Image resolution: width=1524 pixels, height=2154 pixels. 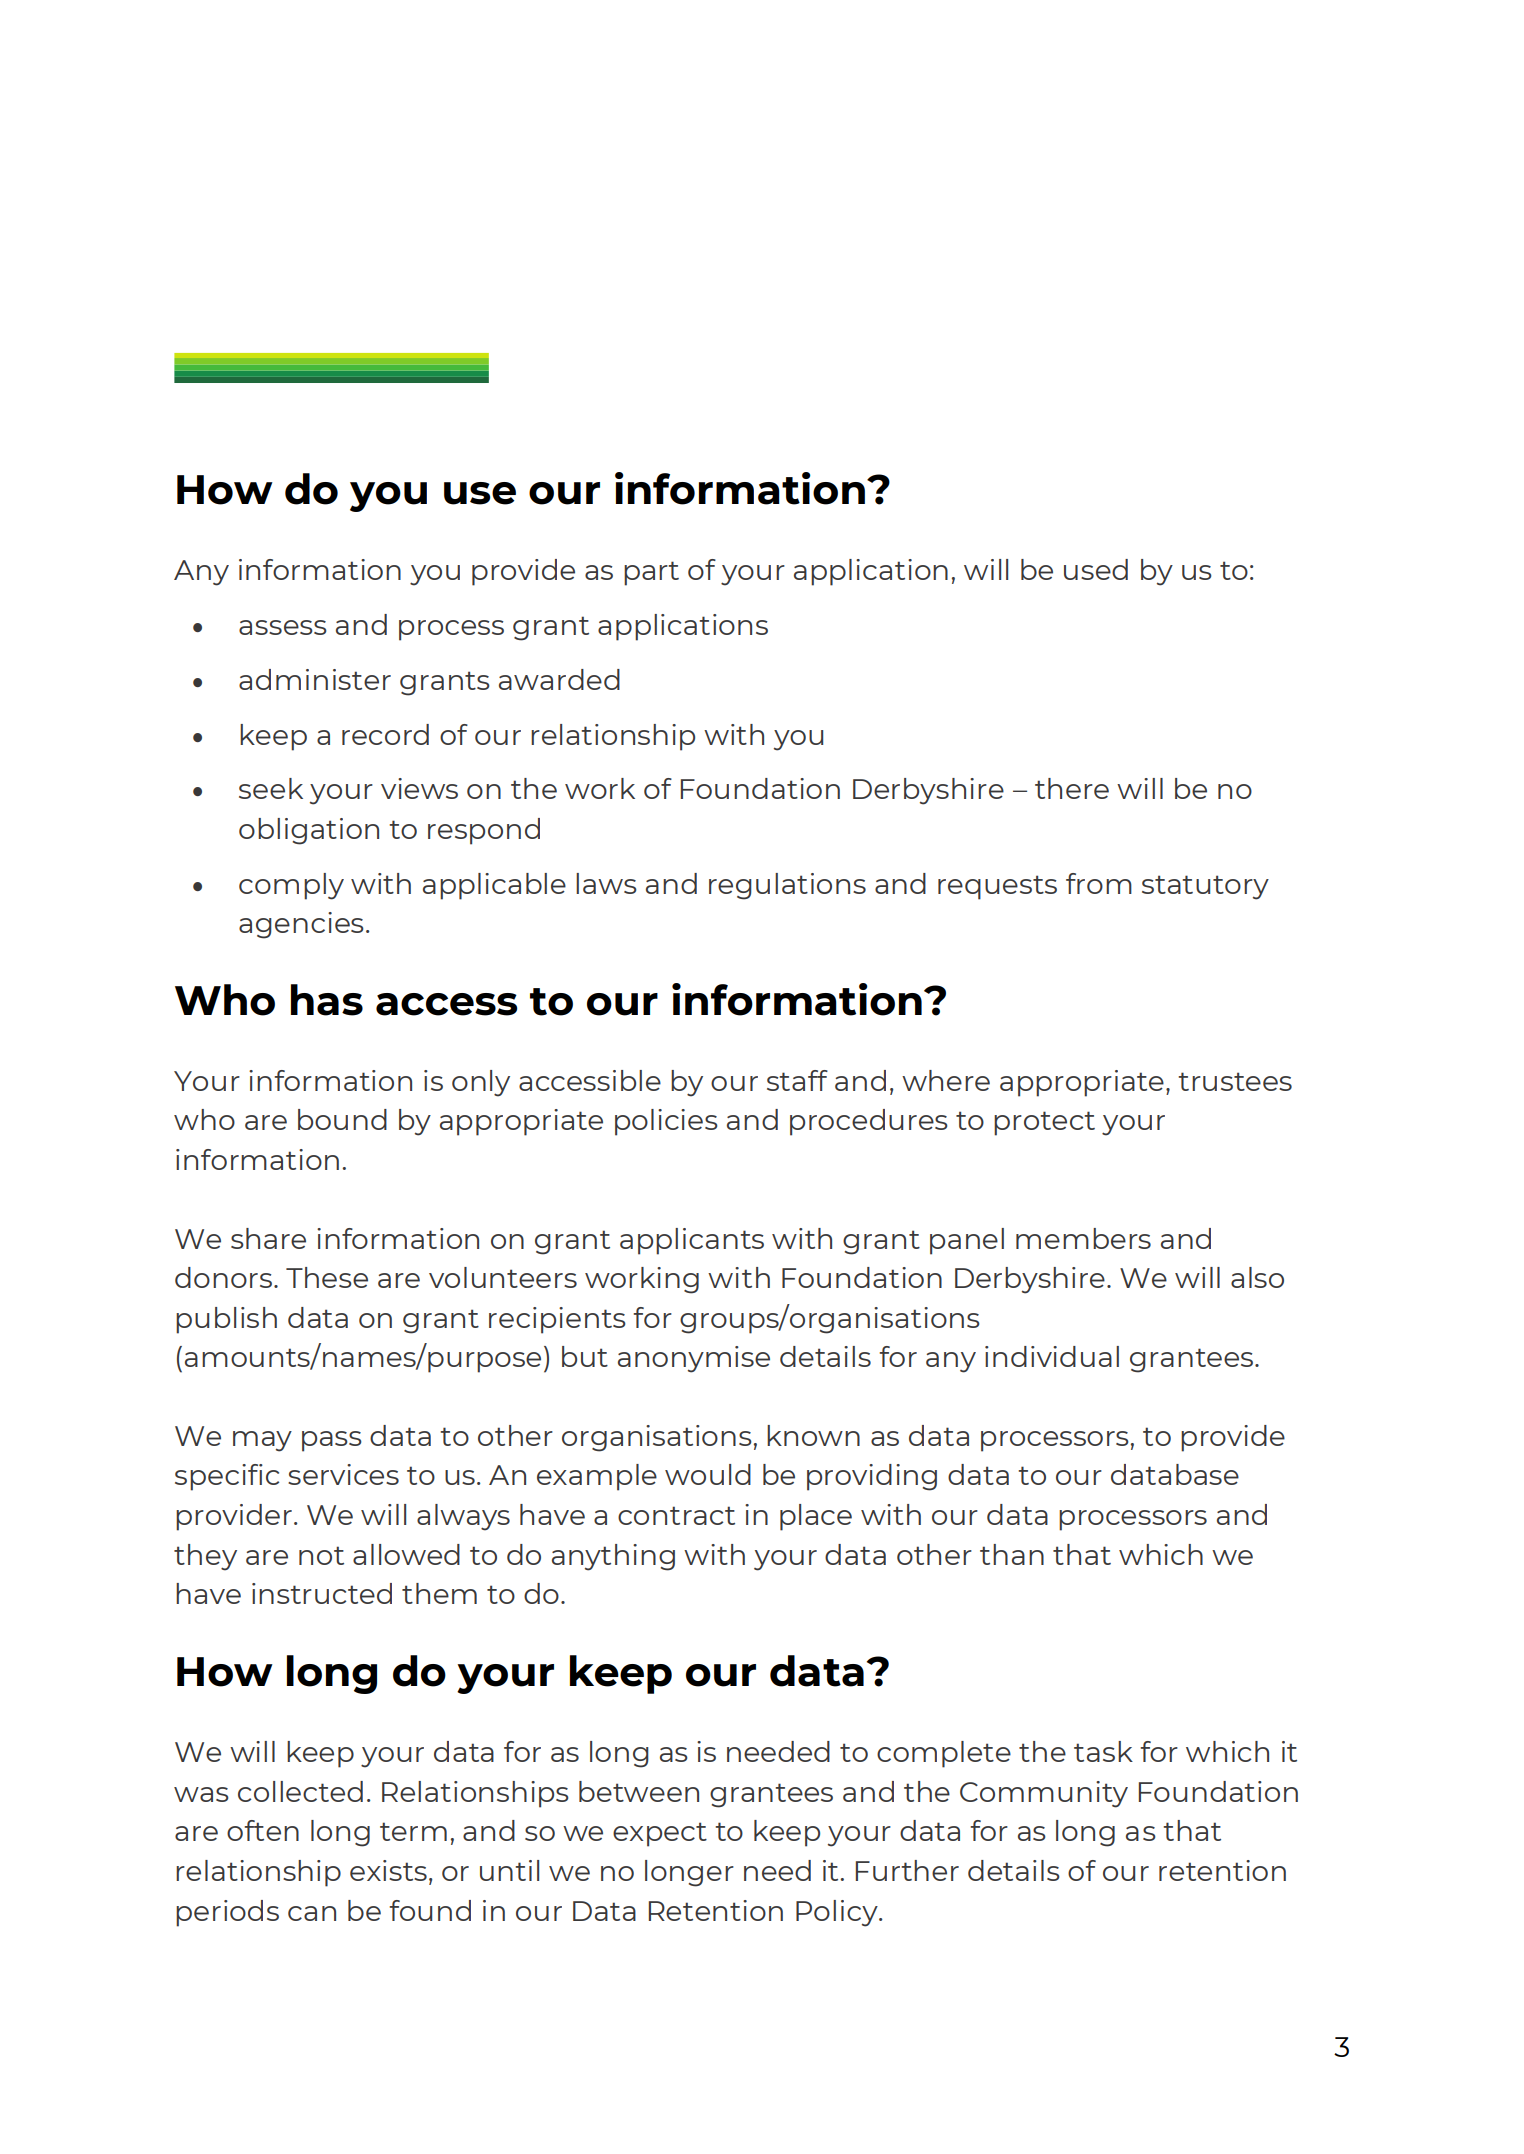 I want to click on assess, so click(x=283, y=627).
